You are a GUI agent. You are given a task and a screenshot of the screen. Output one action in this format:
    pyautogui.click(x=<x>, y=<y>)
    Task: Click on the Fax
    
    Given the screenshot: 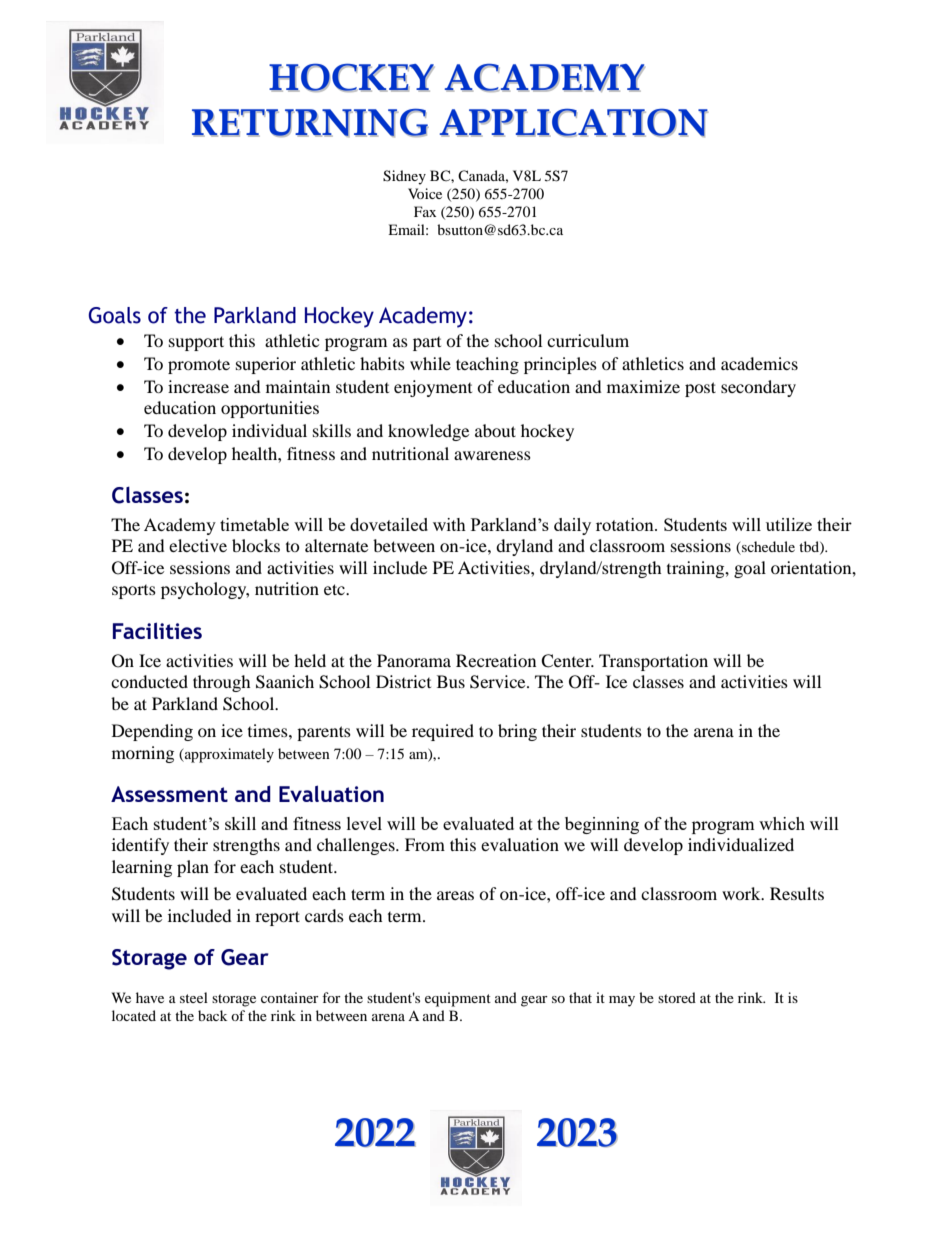 What is the action you would take?
    pyautogui.click(x=425, y=211)
